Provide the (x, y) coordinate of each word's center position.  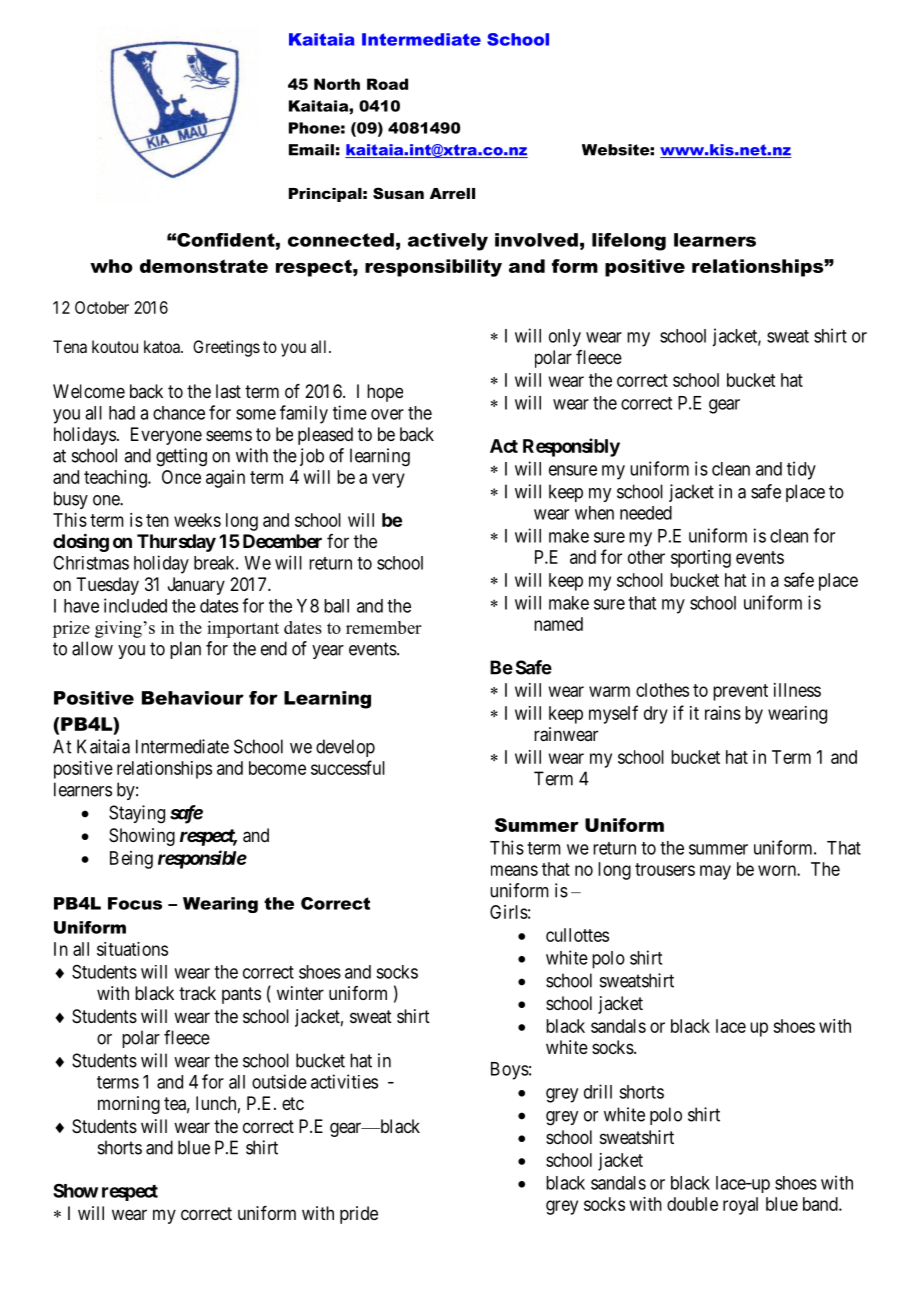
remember (383, 627)
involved (536, 240)
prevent (740, 692)
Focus (135, 903)
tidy (801, 470)
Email (311, 150)
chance (179, 413)
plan (185, 650)
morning (129, 1105)
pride (359, 1215)
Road (387, 84)
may (715, 872)
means (514, 870)
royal (740, 1206)
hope (385, 393)
